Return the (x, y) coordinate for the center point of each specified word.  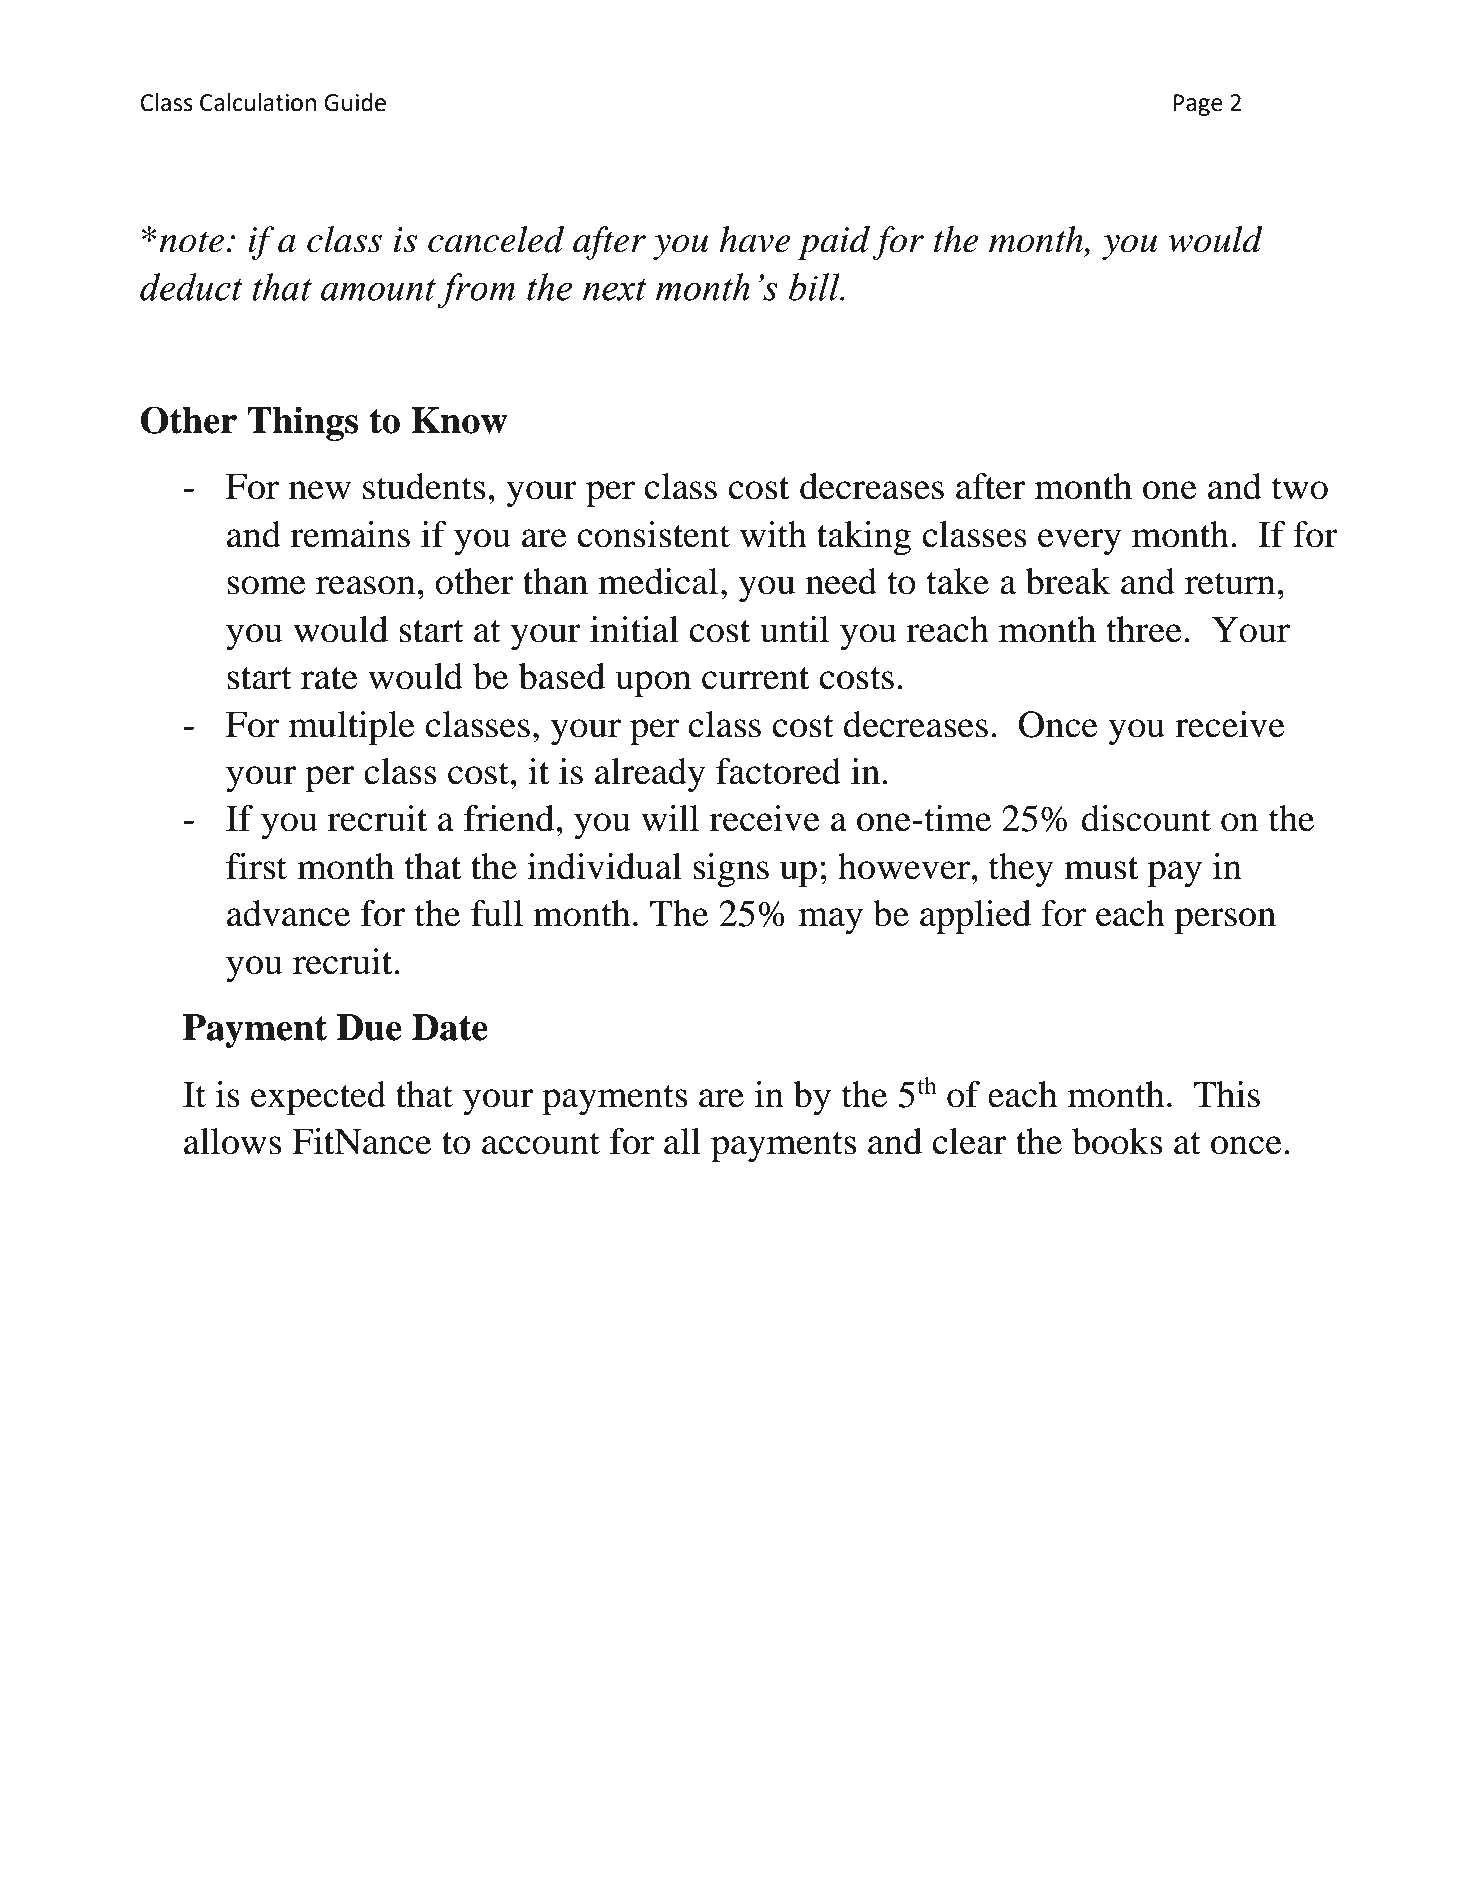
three (1144, 629)
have (754, 239)
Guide (355, 102)
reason (365, 585)
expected (318, 1098)
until (794, 629)
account (541, 1143)
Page (1198, 105)
